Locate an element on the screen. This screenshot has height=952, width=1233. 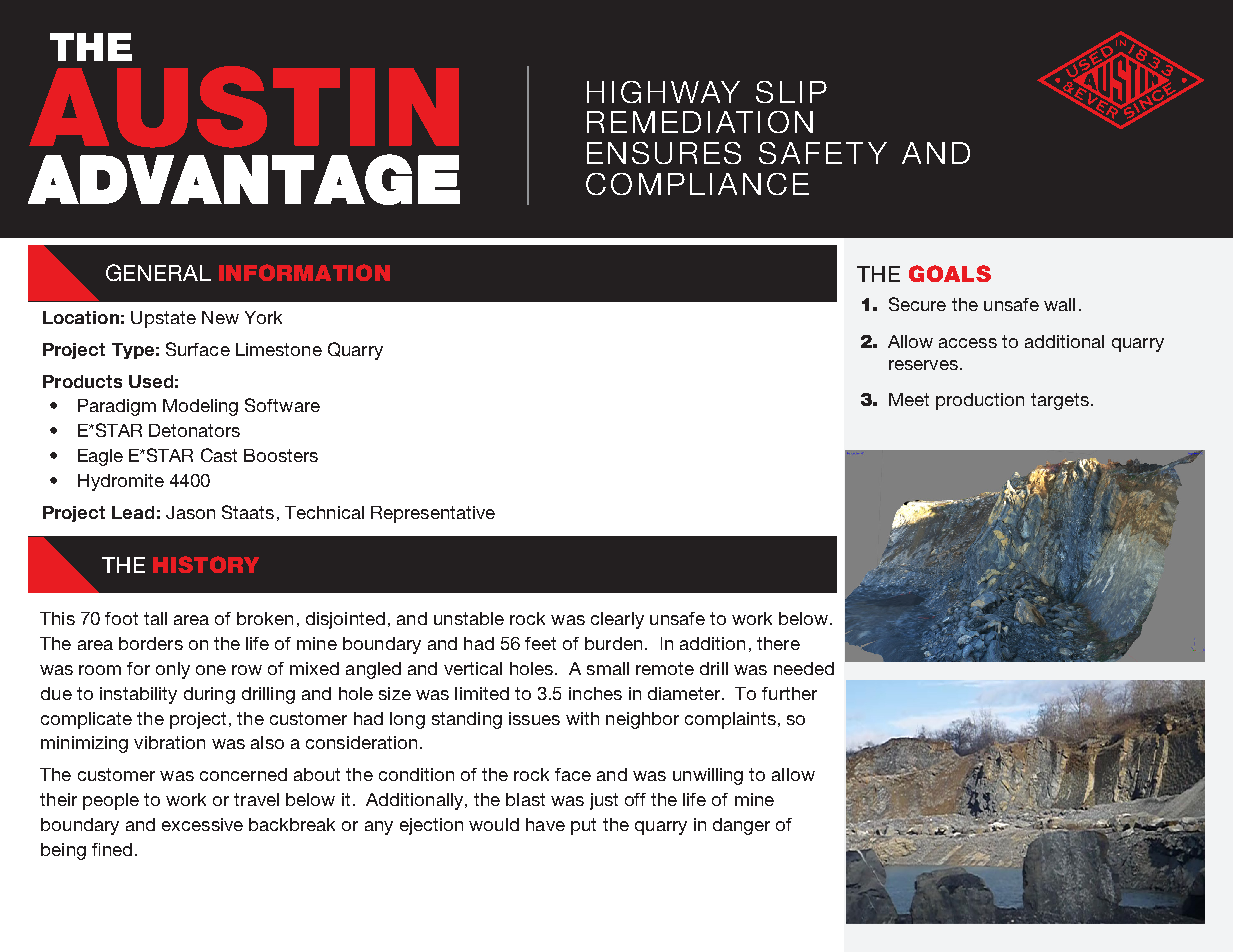
ADVANTAGE is located at coordinates (244, 179).
